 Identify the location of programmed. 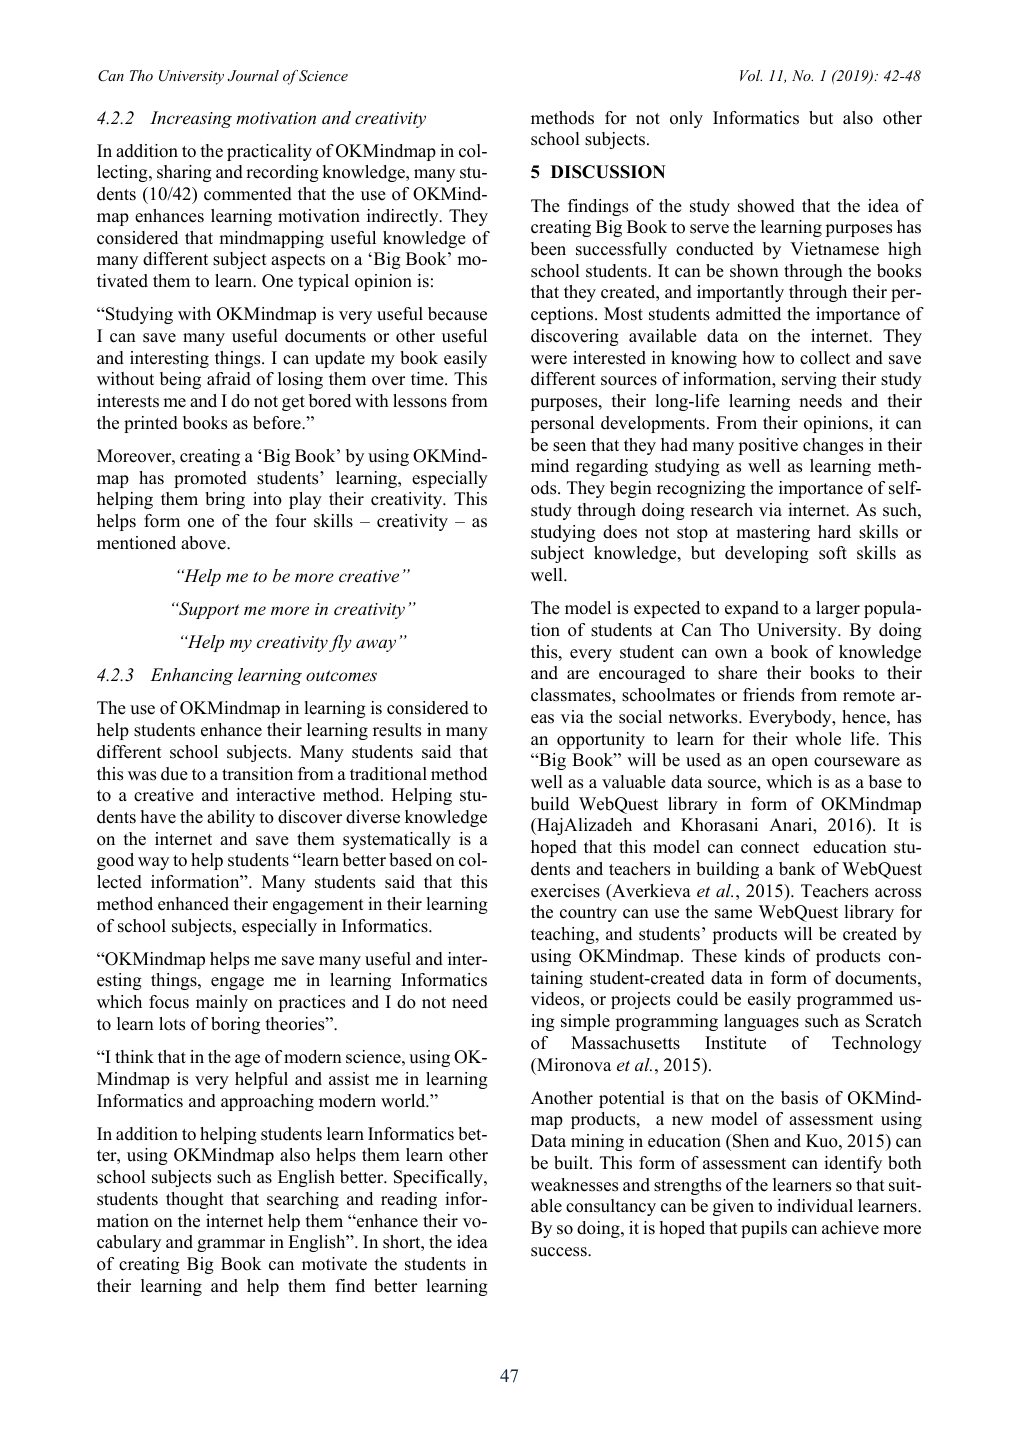
(845, 1000).
